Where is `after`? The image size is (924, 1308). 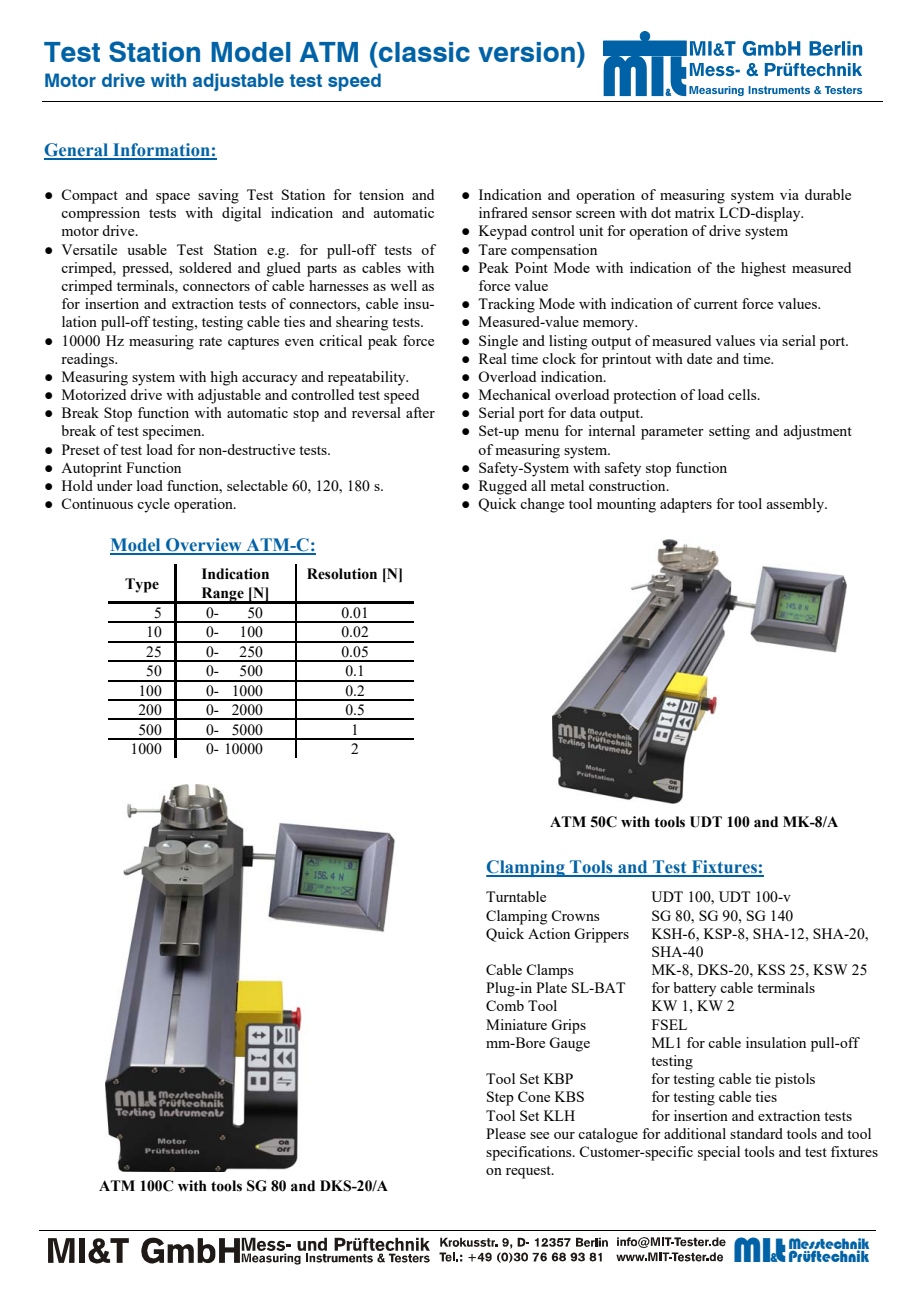 after is located at coordinates (420, 412).
